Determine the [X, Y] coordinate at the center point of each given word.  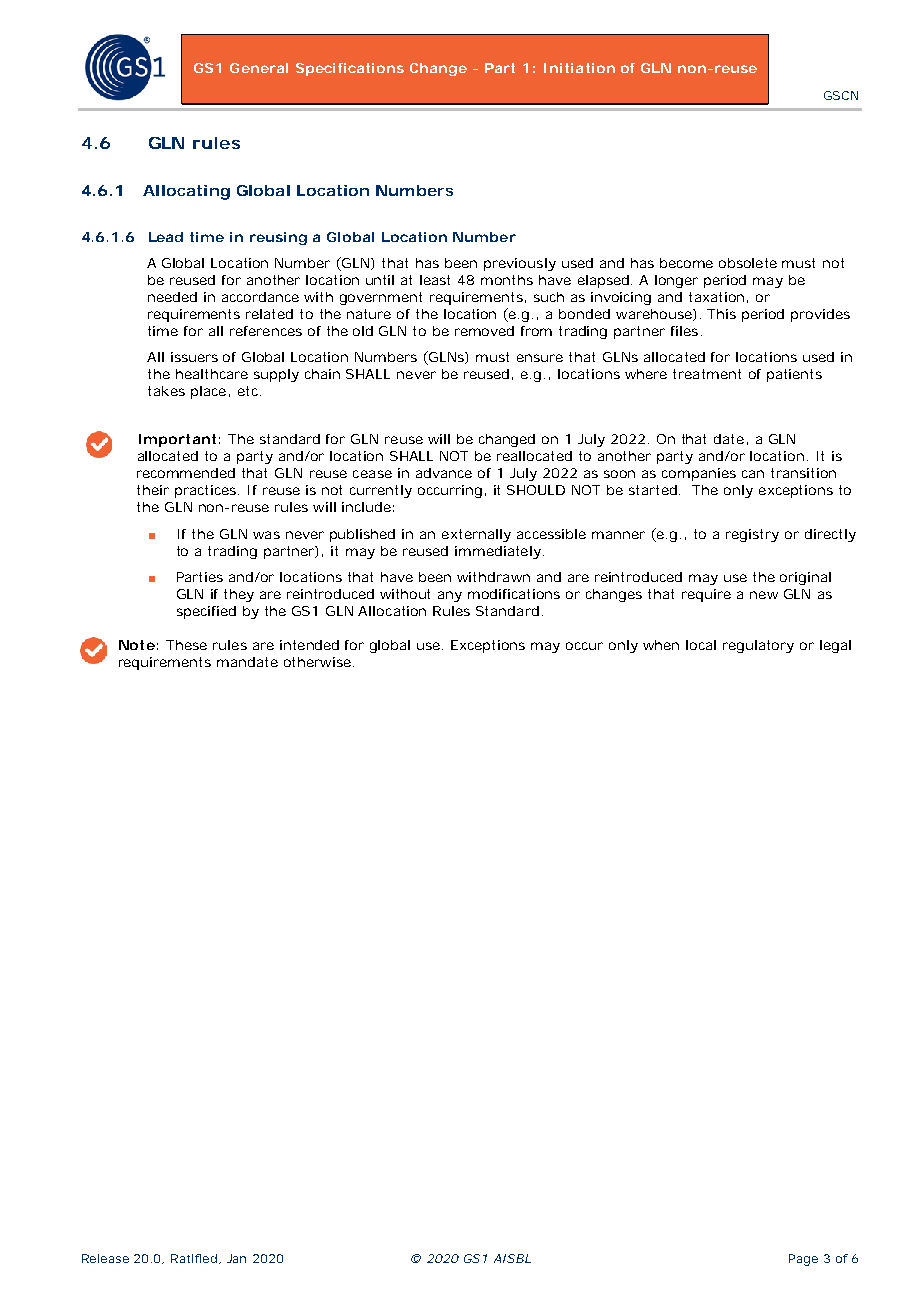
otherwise [317, 662]
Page [803, 1260]
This [721, 314]
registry [752, 535]
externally [476, 535]
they [239, 595]
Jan [236, 1258]
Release [105, 1258]
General [259, 68]
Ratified [194, 1258]
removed [484, 331]
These [186, 645]
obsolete [748, 263]
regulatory [758, 646]
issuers [194, 357]
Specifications [350, 69]
